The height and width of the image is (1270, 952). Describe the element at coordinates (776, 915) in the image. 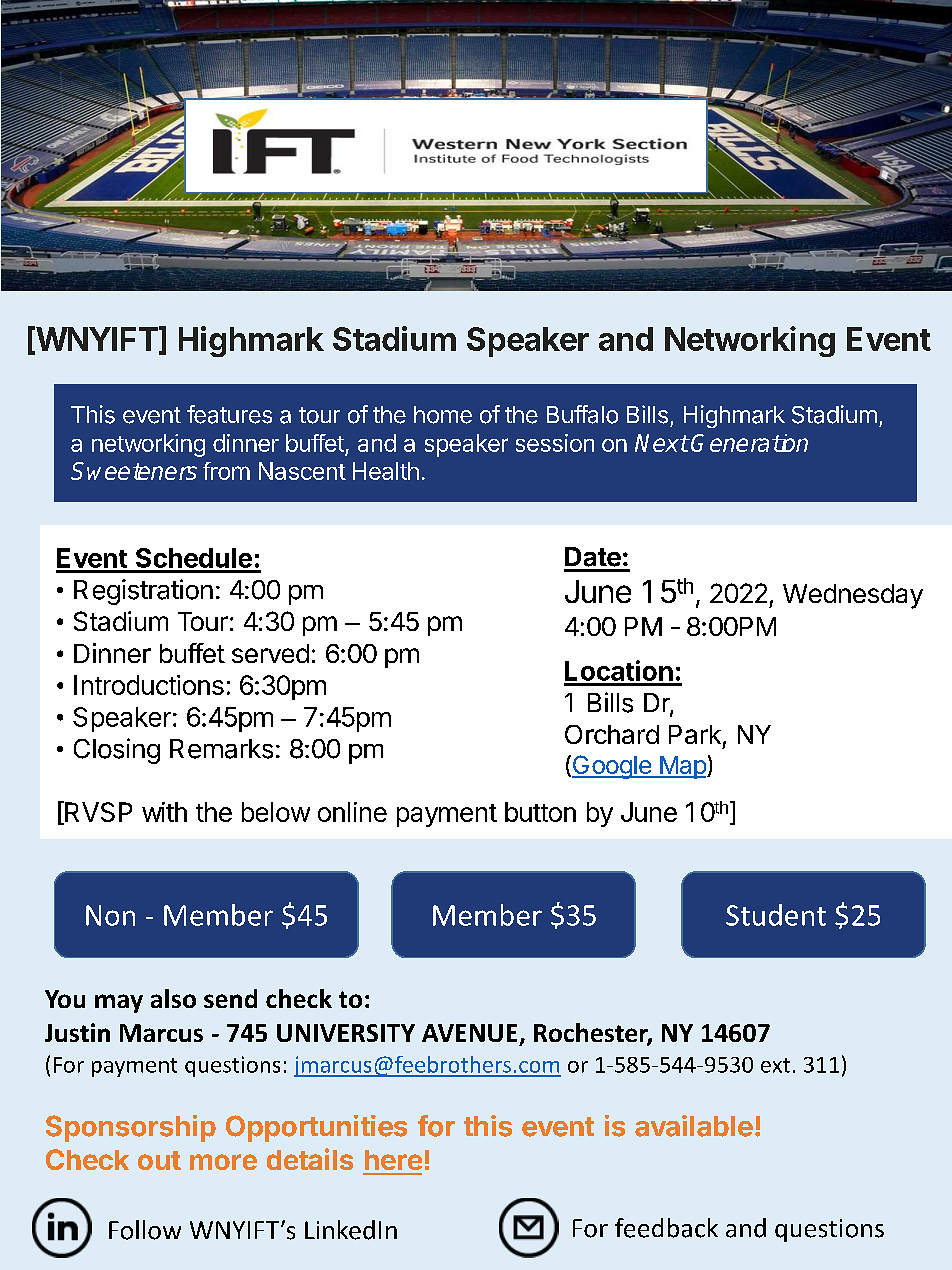

I see `Student` at that location.
